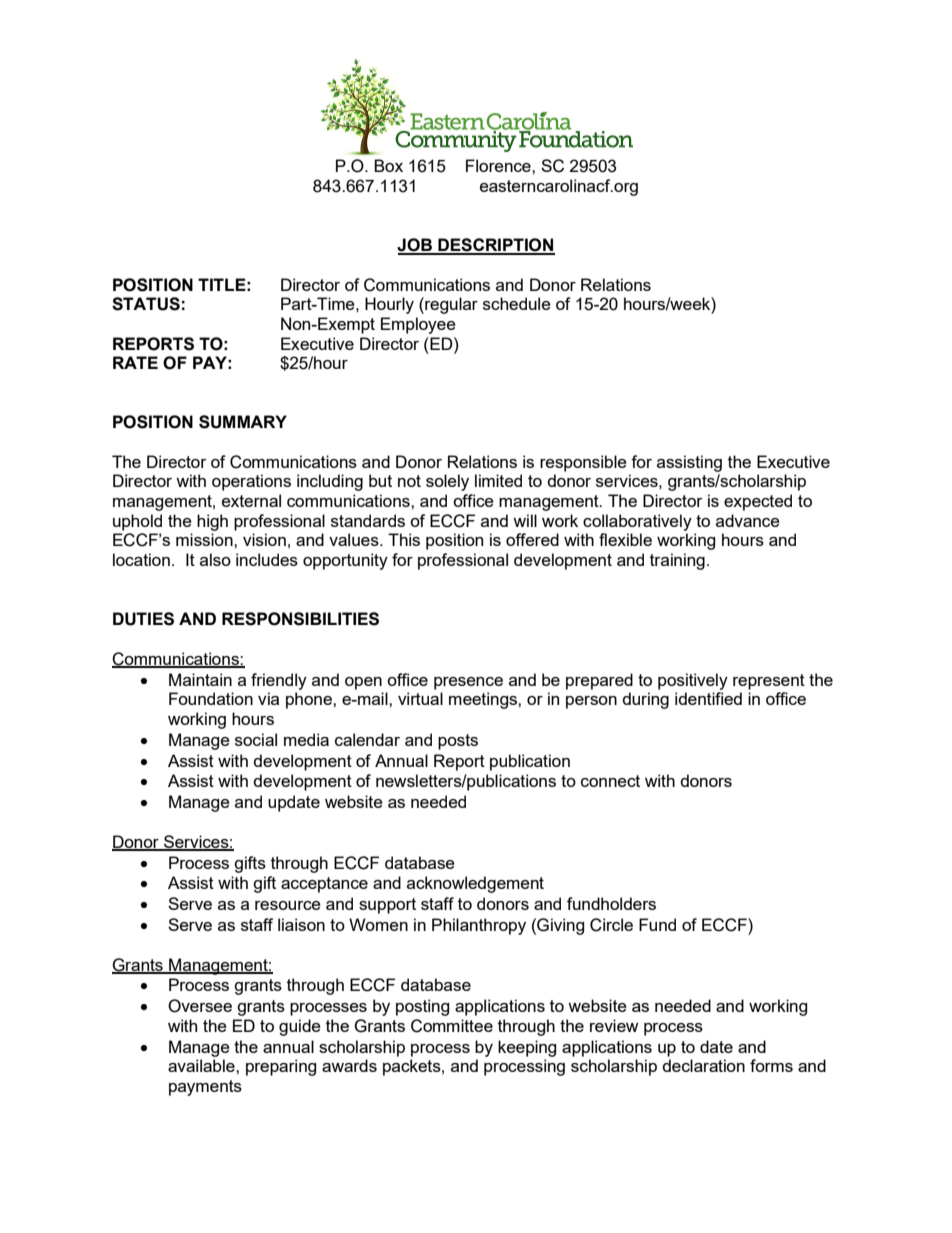 This image has width=952, height=1233. What do you see at coordinates (475, 884) in the image?
I see `acknowledgement` at bounding box center [475, 884].
